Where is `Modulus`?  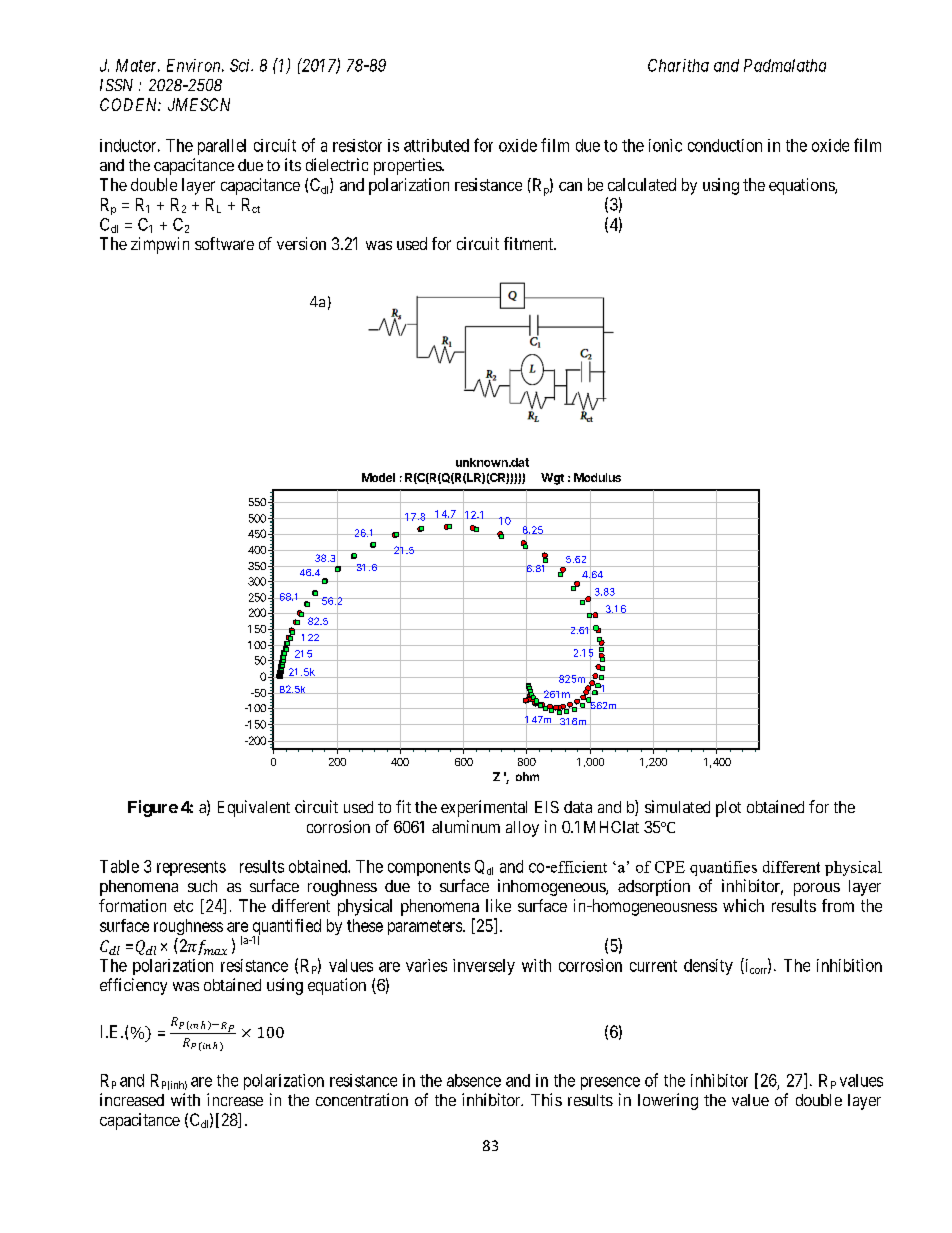
Modulus is located at coordinates (597, 477).
